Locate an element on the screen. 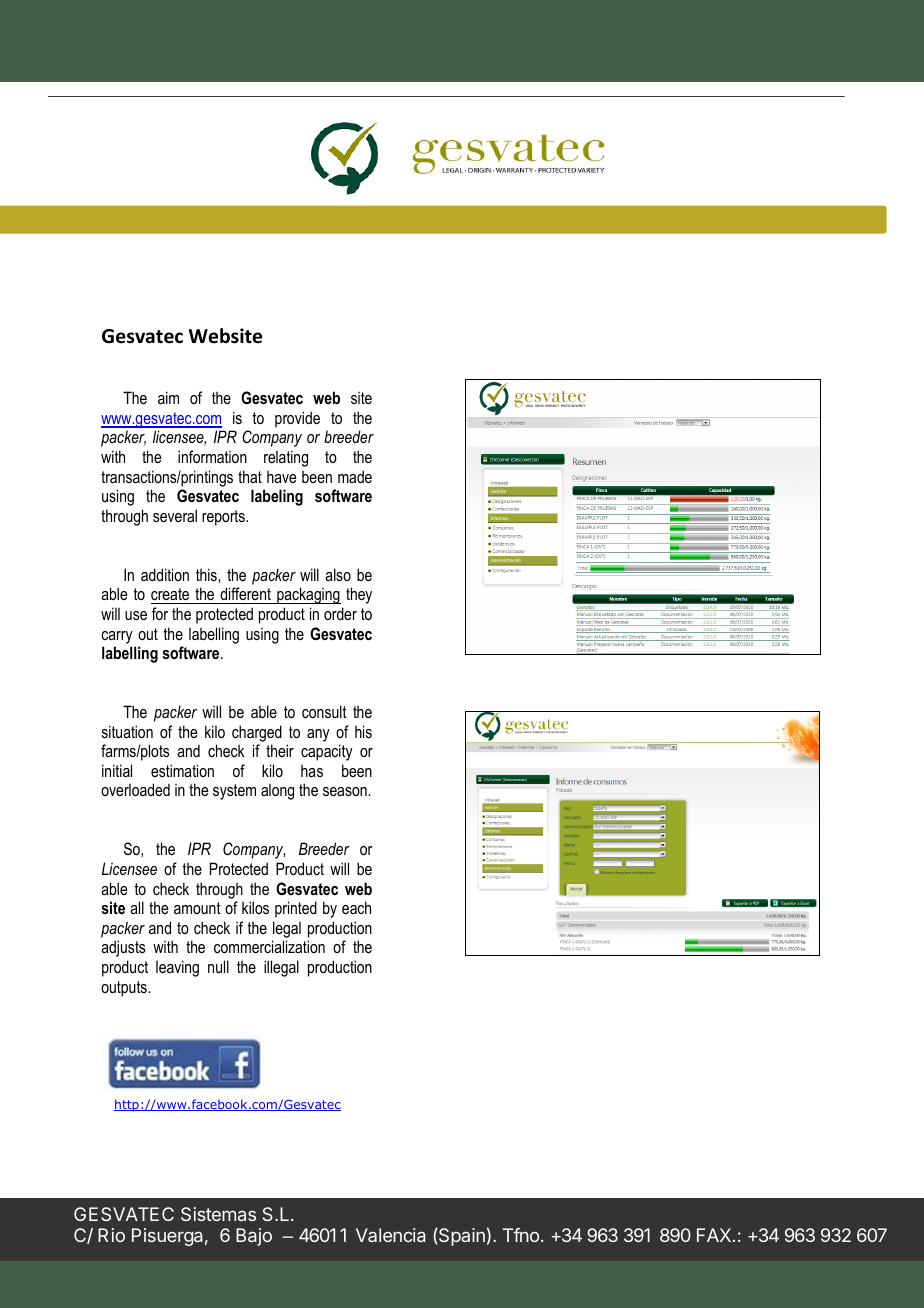  overloaded is located at coordinates (135, 789).
